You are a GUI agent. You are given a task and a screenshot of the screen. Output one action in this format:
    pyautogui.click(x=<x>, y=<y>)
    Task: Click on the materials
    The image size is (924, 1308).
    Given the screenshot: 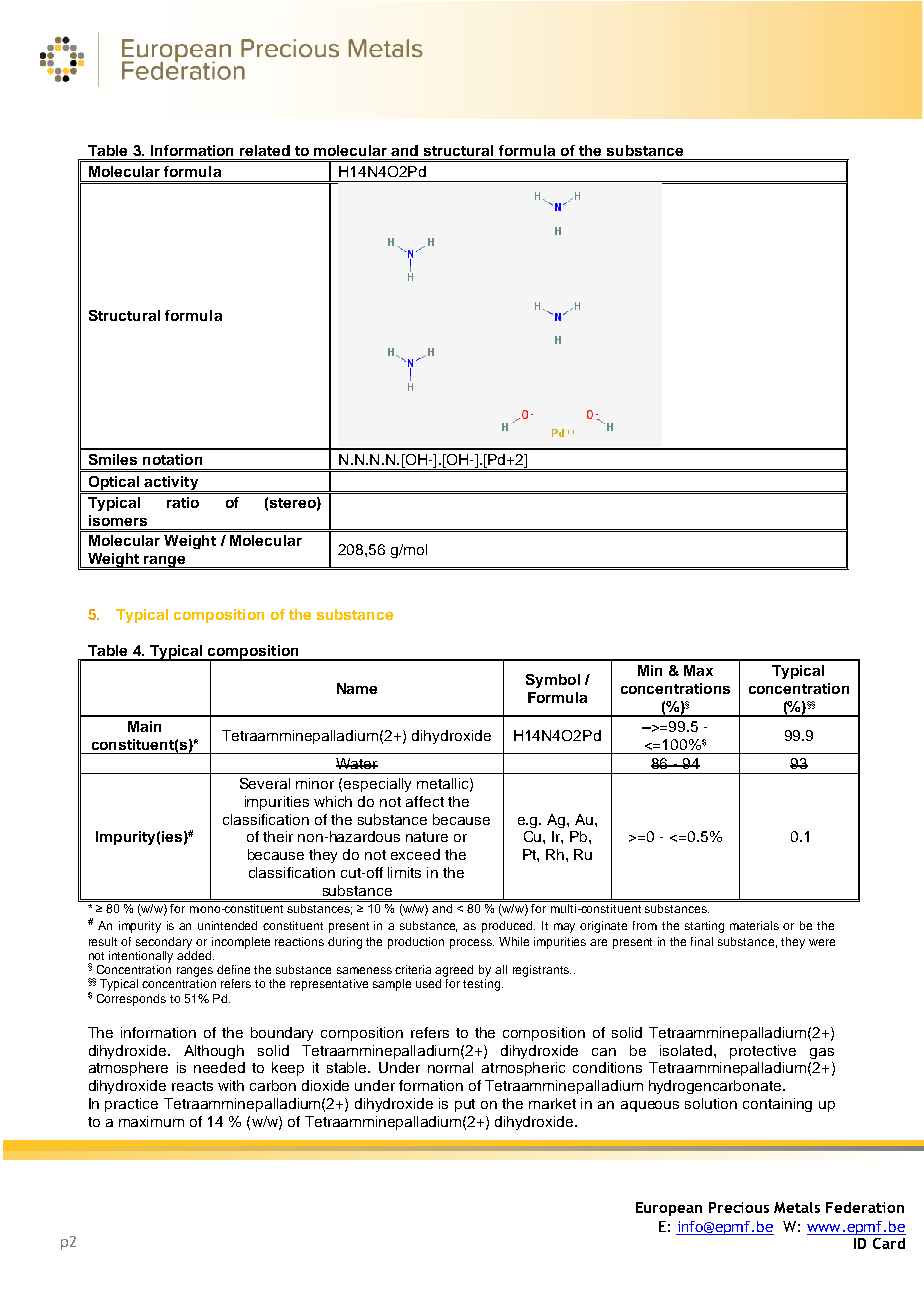 What is the action you would take?
    pyautogui.click(x=754, y=925)
